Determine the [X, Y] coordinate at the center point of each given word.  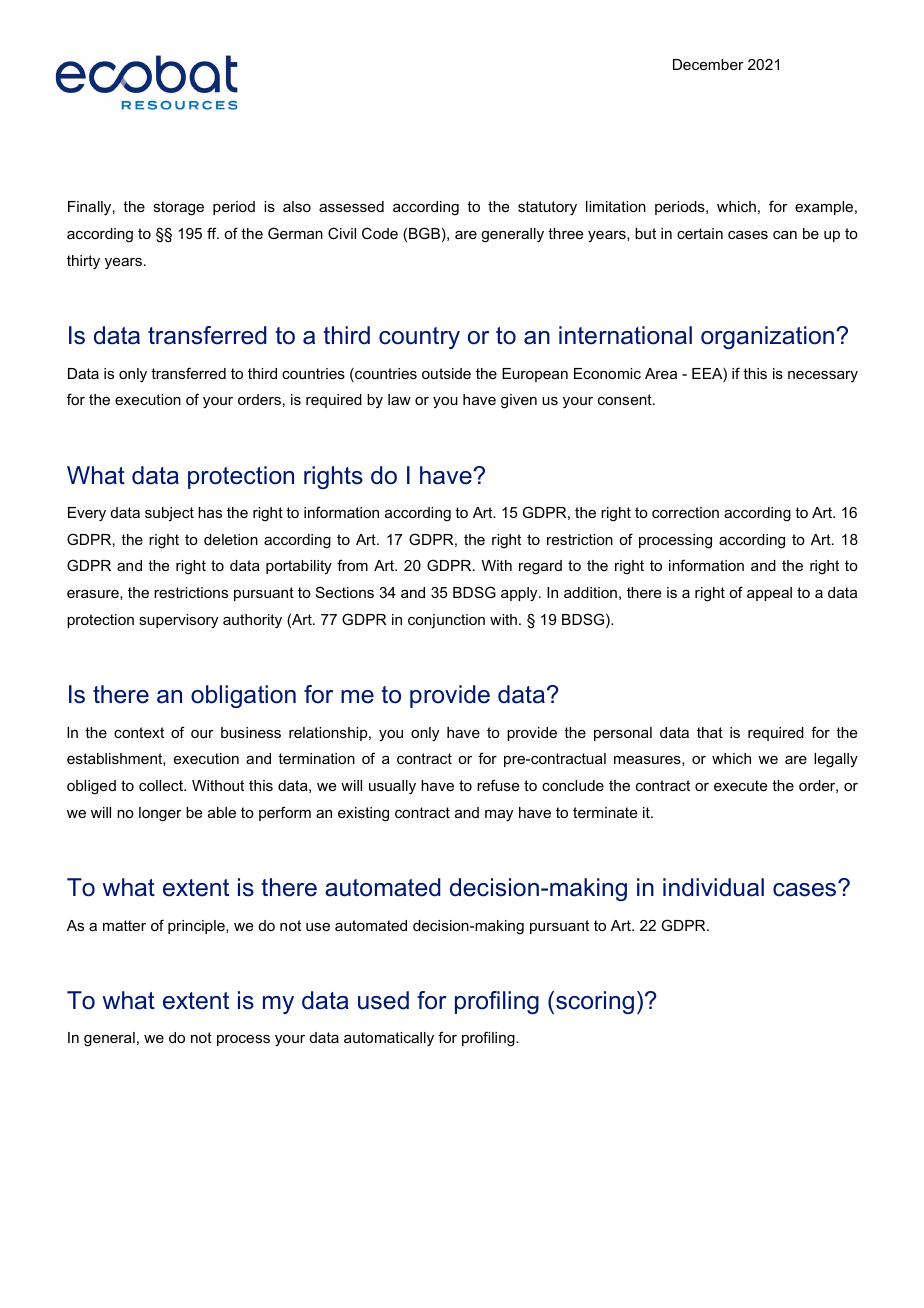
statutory [547, 208]
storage [178, 208]
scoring [595, 1002]
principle [197, 927]
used [383, 1000]
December [708, 64]
